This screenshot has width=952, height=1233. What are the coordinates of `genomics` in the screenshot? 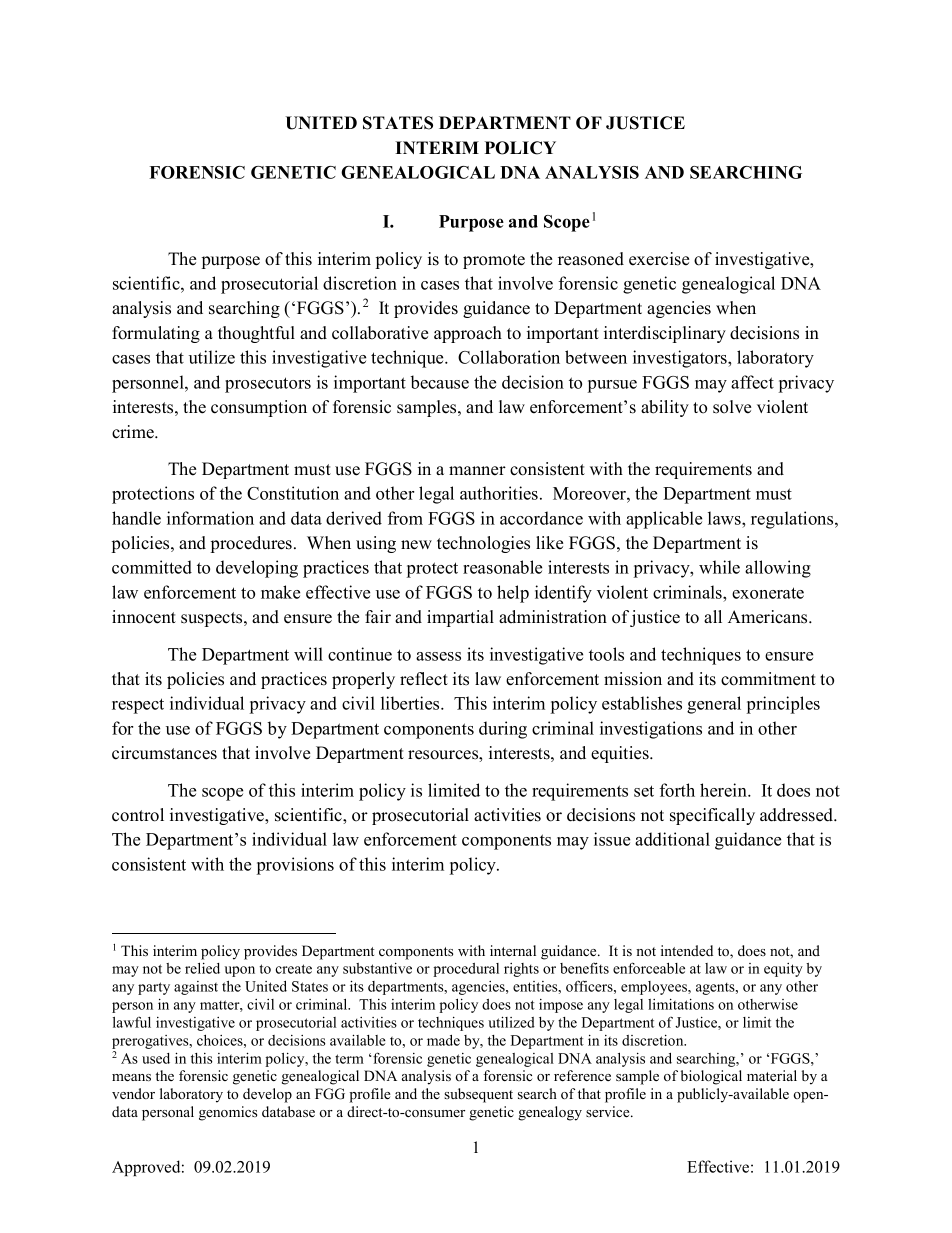 It's located at (228, 1113).
